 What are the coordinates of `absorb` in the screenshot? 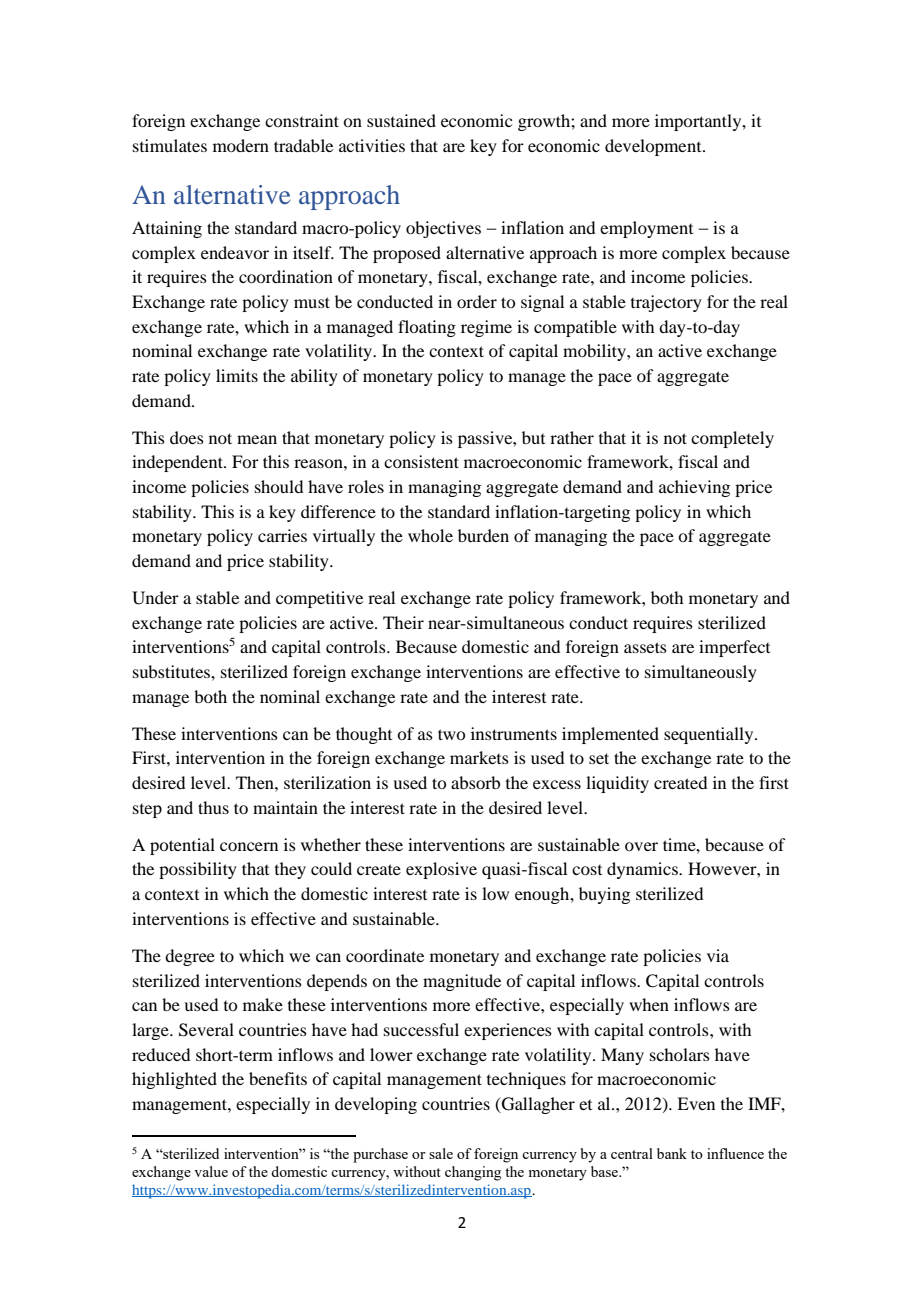 It's located at (475, 782).
